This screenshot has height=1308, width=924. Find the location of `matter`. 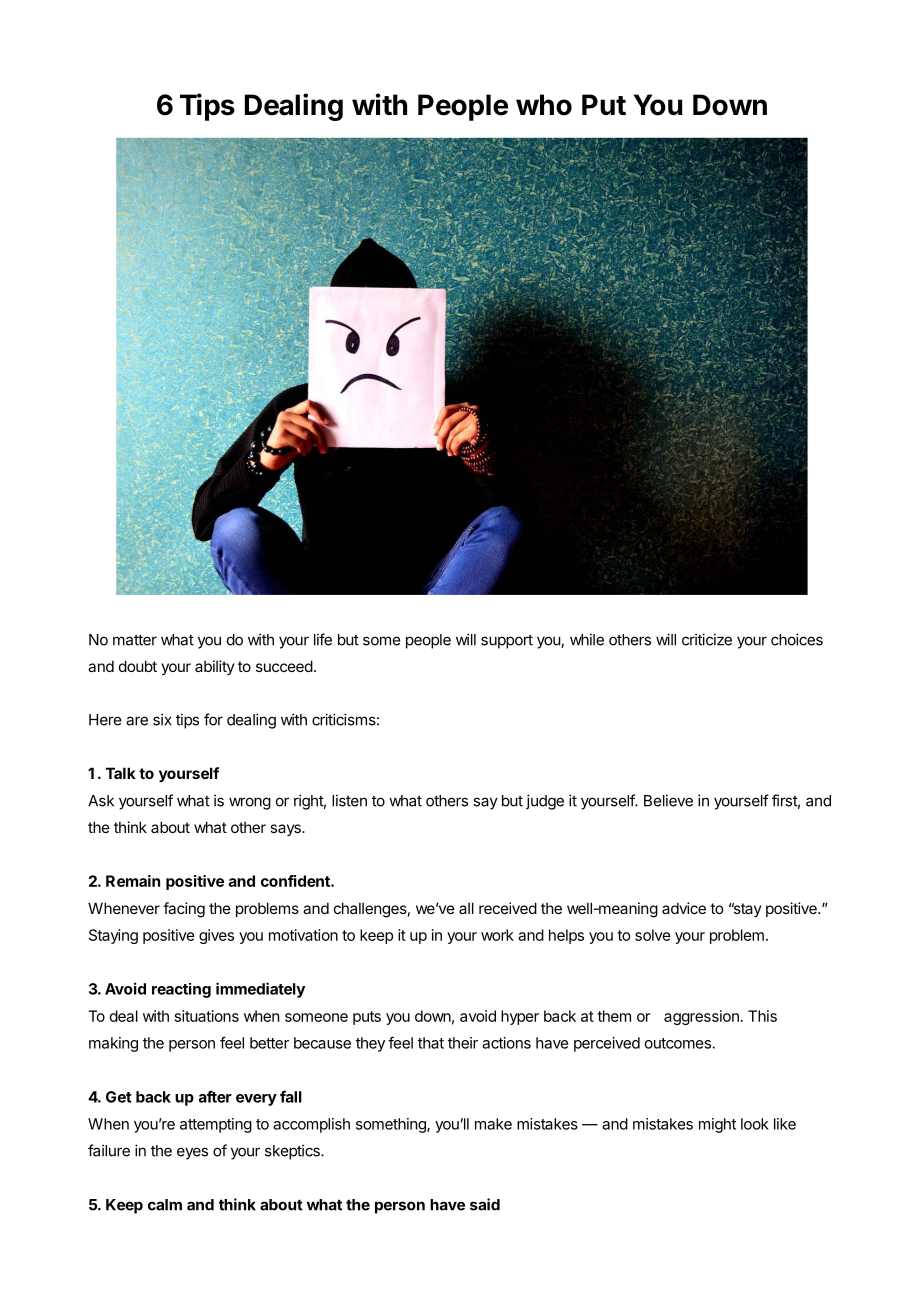

matter is located at coordinates (135, 640).
